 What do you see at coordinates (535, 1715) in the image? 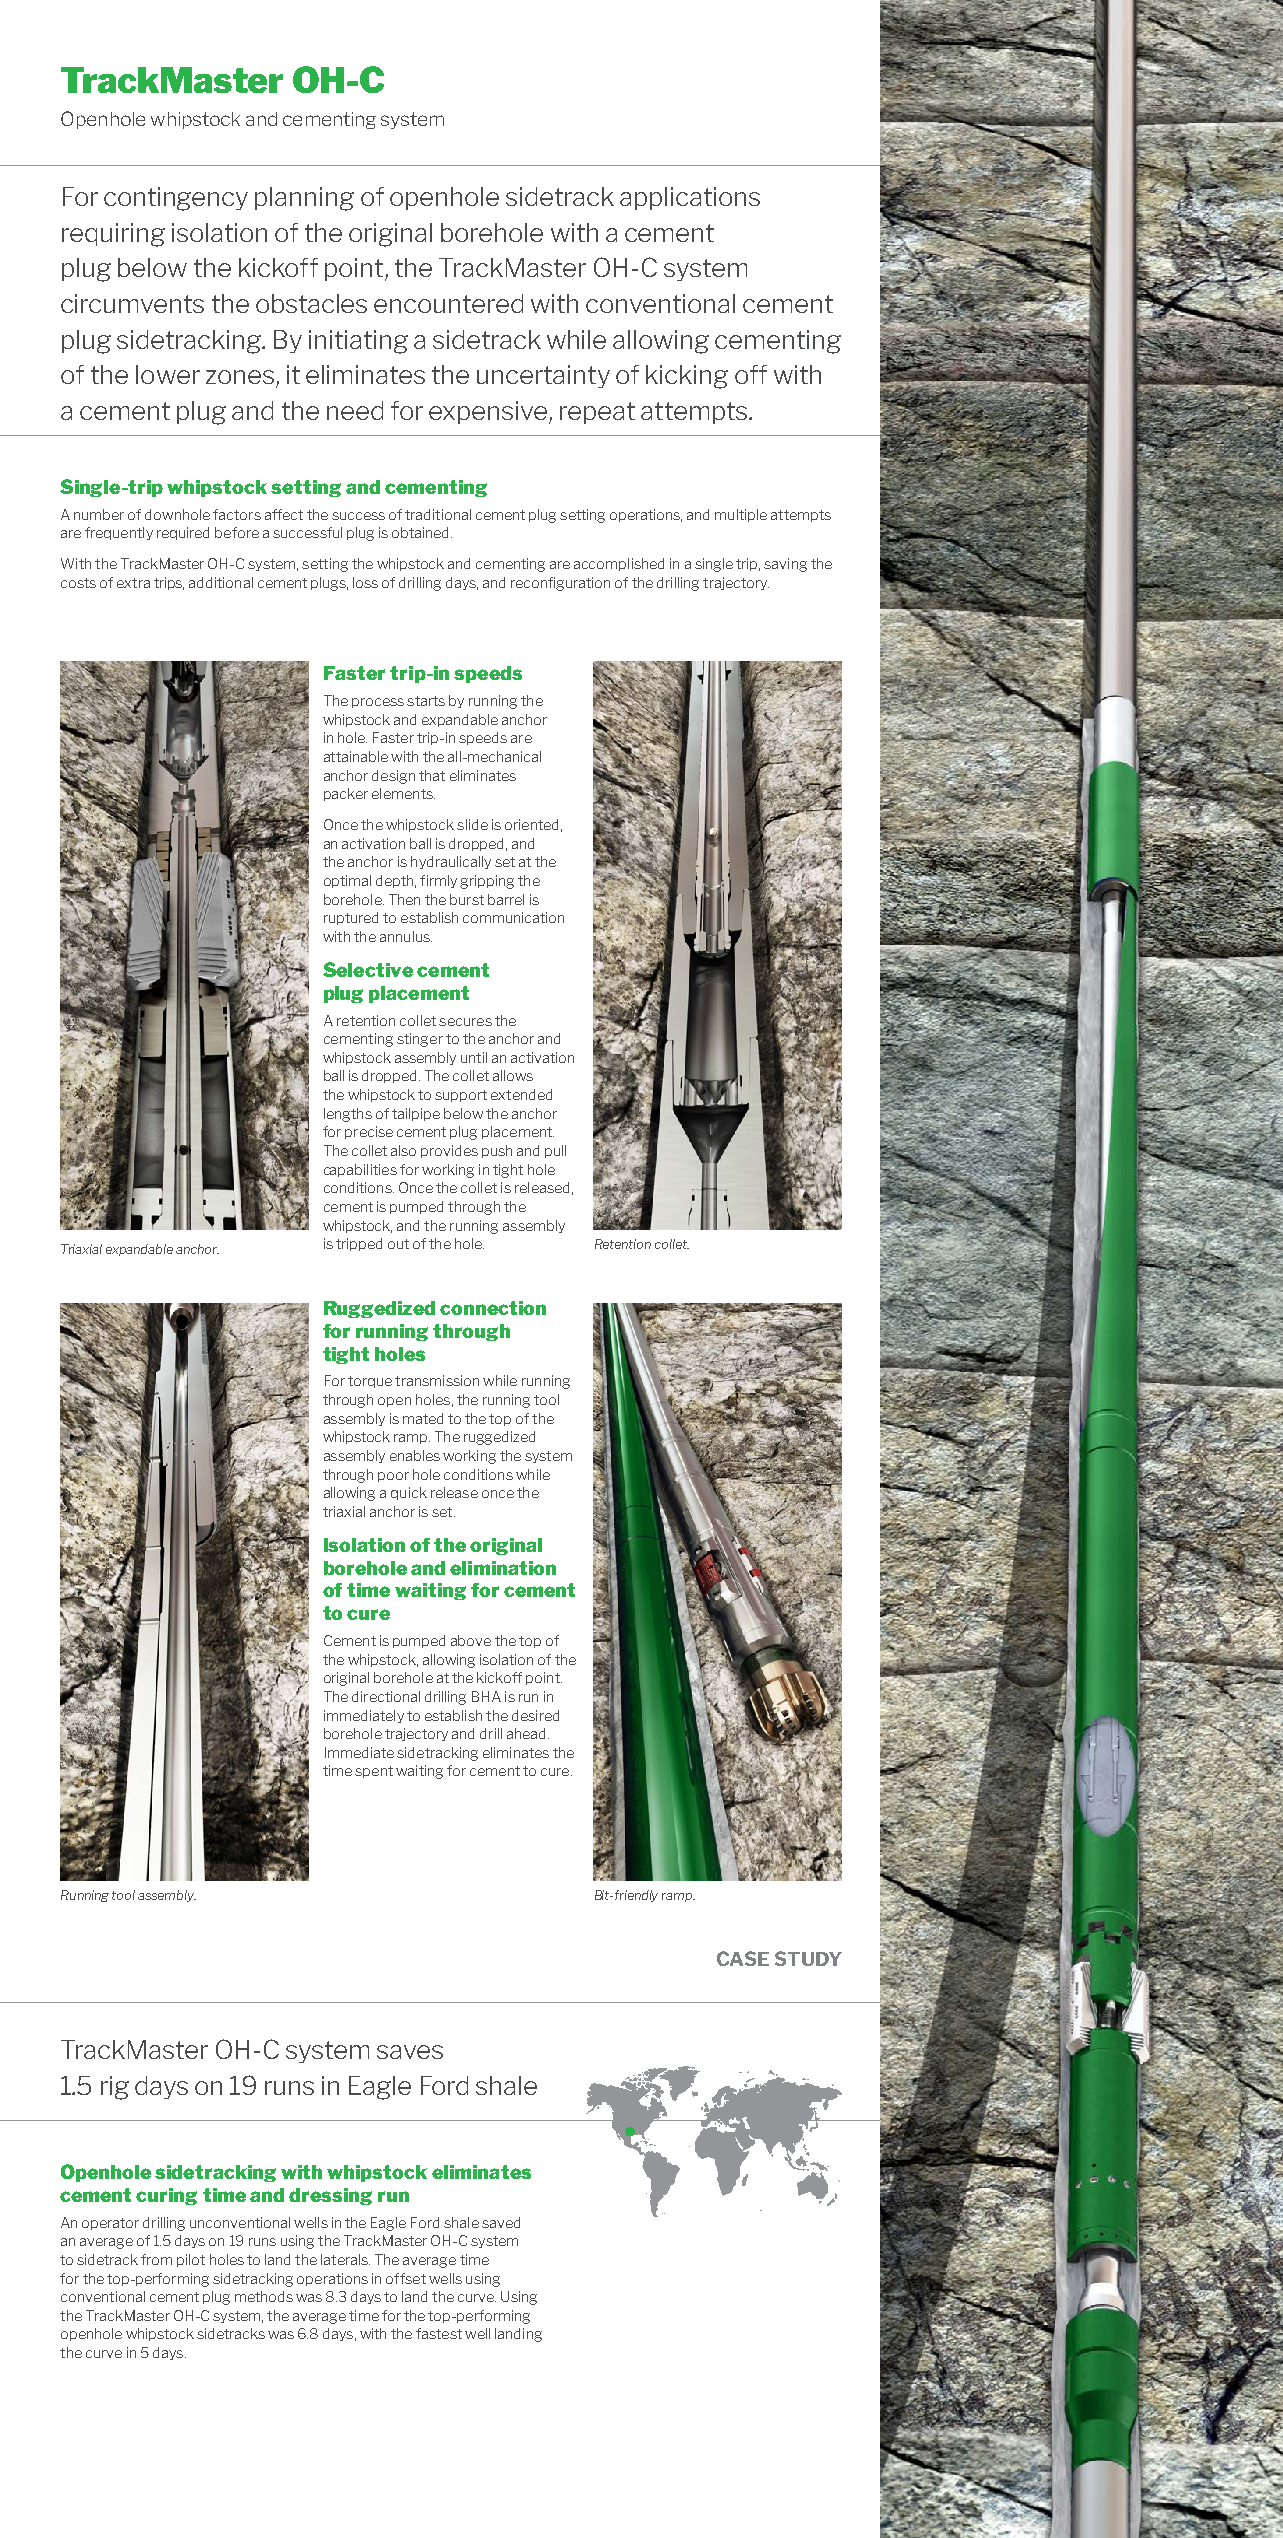
I see `desired` at bounding box center [535, 1715].
